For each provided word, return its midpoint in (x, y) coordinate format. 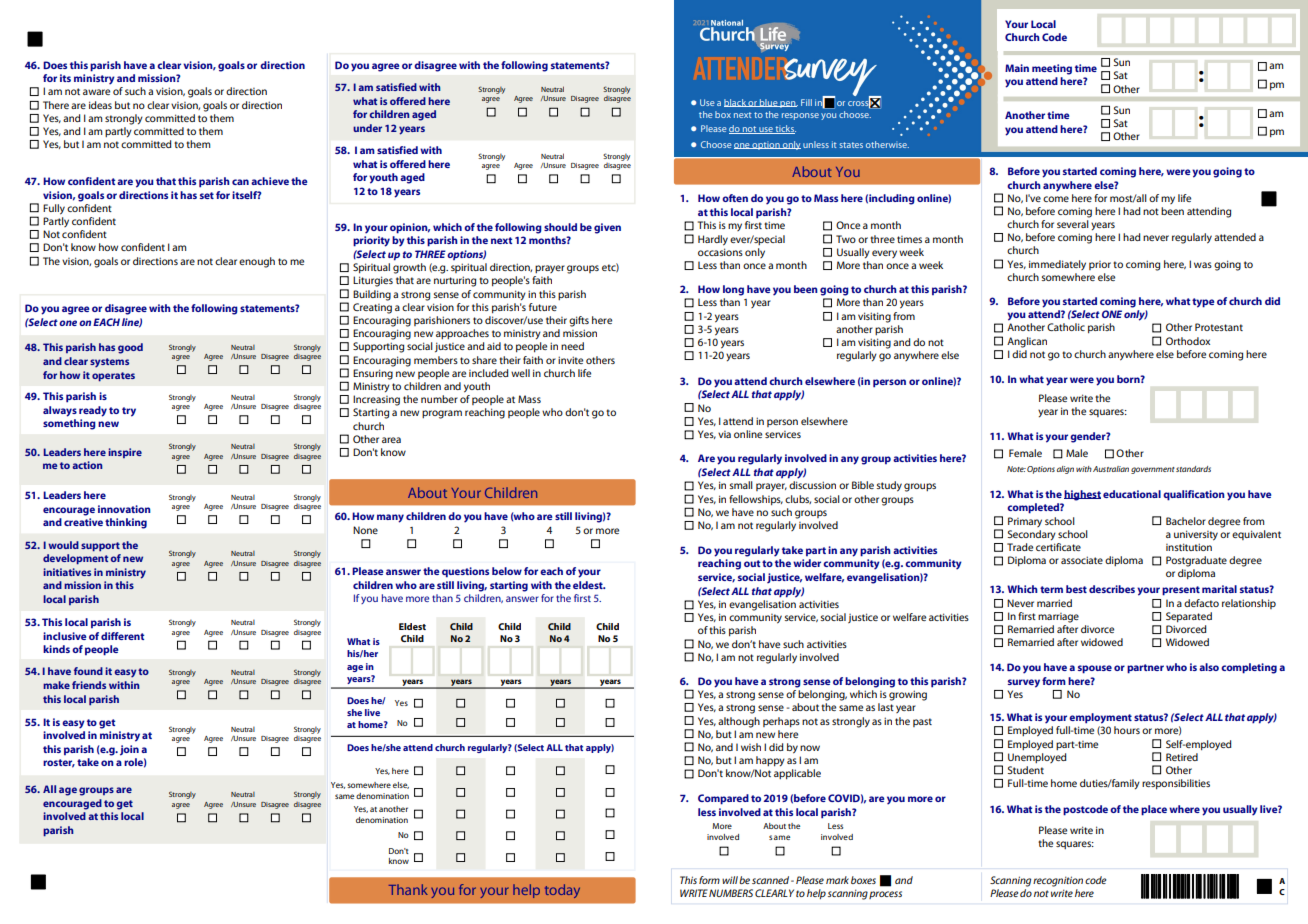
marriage (1058, 618)
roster (59, 763)
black (736, 103)
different (122, 636)
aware (96, 92)
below (507, 571)
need (572, 346)
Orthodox (1188, 341)
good (130, 348)
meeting (1052, 69)
